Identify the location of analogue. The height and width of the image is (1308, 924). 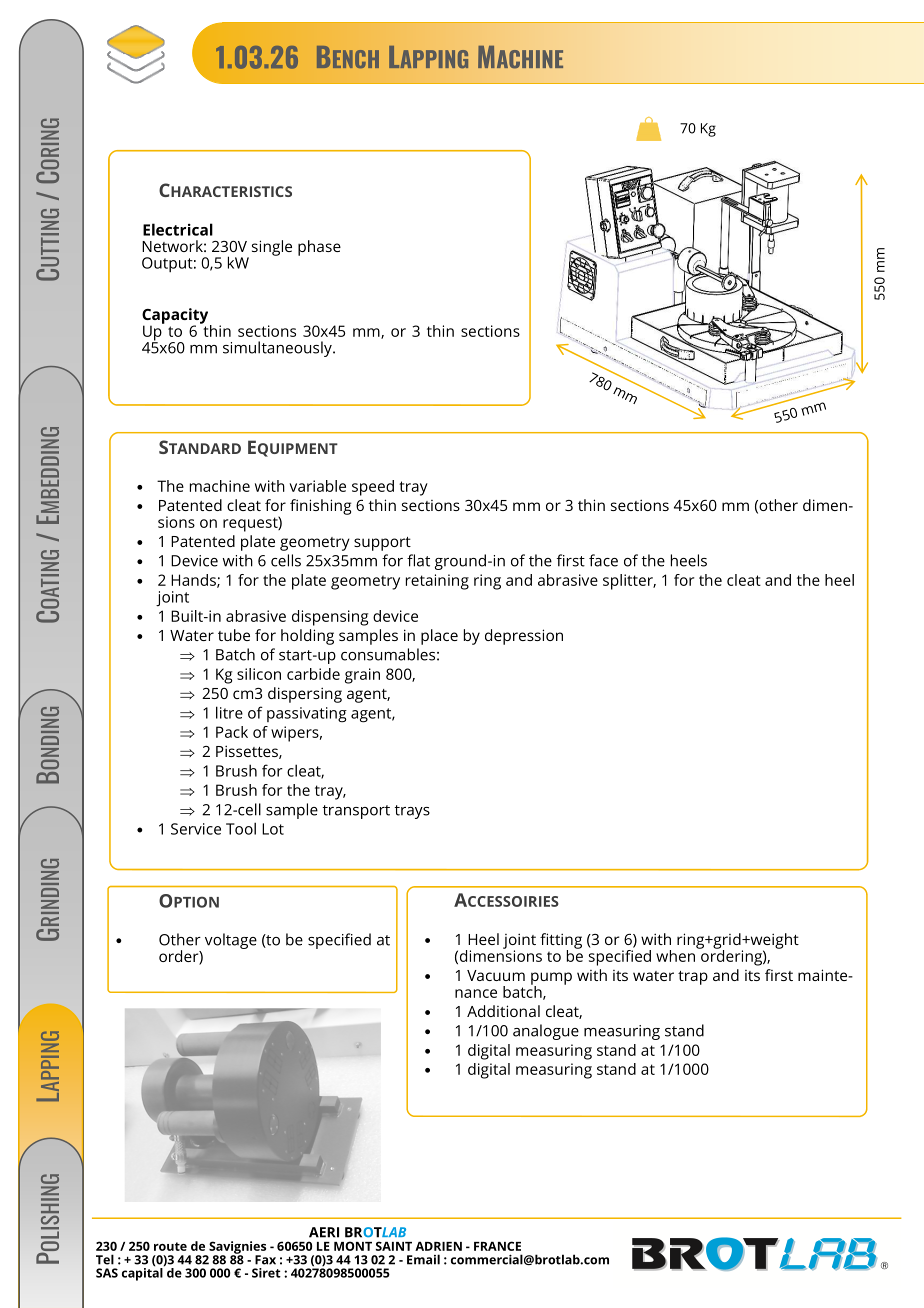
(546, 1032).
